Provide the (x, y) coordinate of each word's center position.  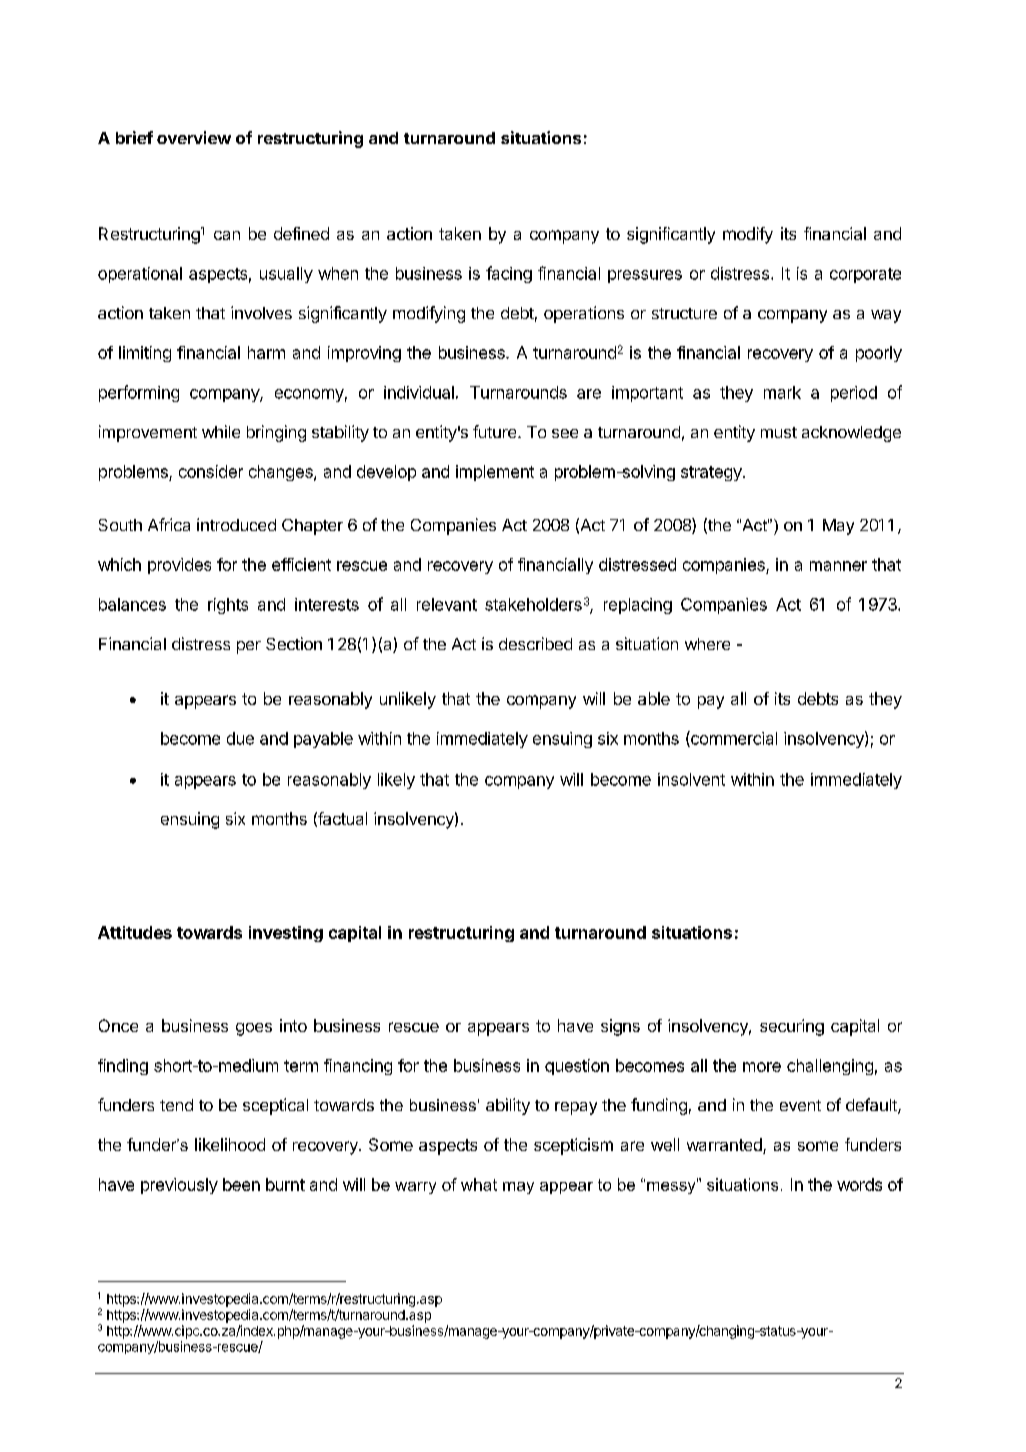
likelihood (230, 1144)
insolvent (691, 779)
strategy (712, 473)
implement (495, 473)
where (707, 644)
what (479, 1184)
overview (194, 137)
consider (211, 471)
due (240, 738)
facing (509, 274)
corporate (865, 275)
